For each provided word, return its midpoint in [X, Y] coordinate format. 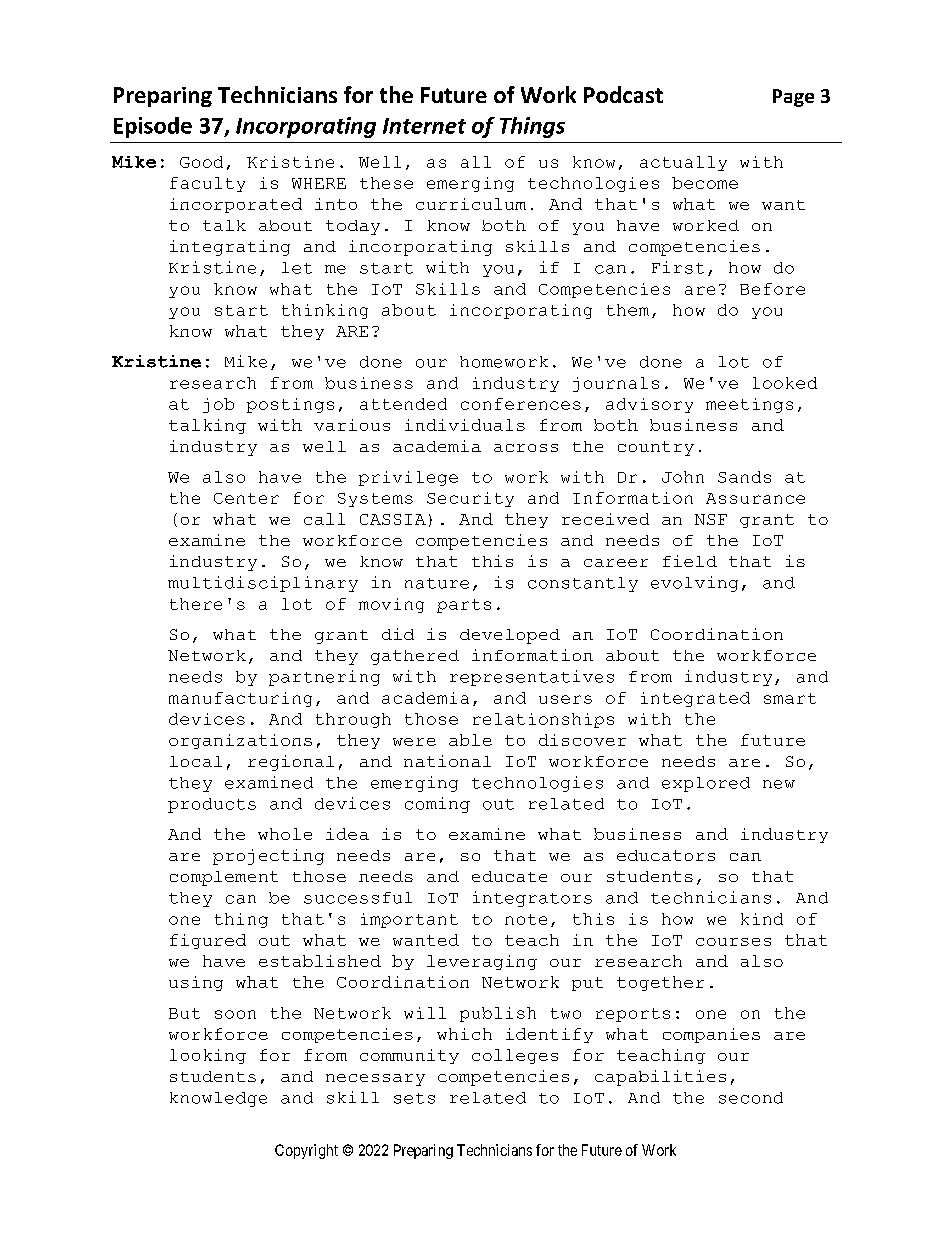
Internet [424, 126]
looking [208, 1056]
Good [201, 162]
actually [683, 163]
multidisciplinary [263, 584]
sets [414, 1098]
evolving [694, 584]
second [751, 1098]
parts [464, 606]
